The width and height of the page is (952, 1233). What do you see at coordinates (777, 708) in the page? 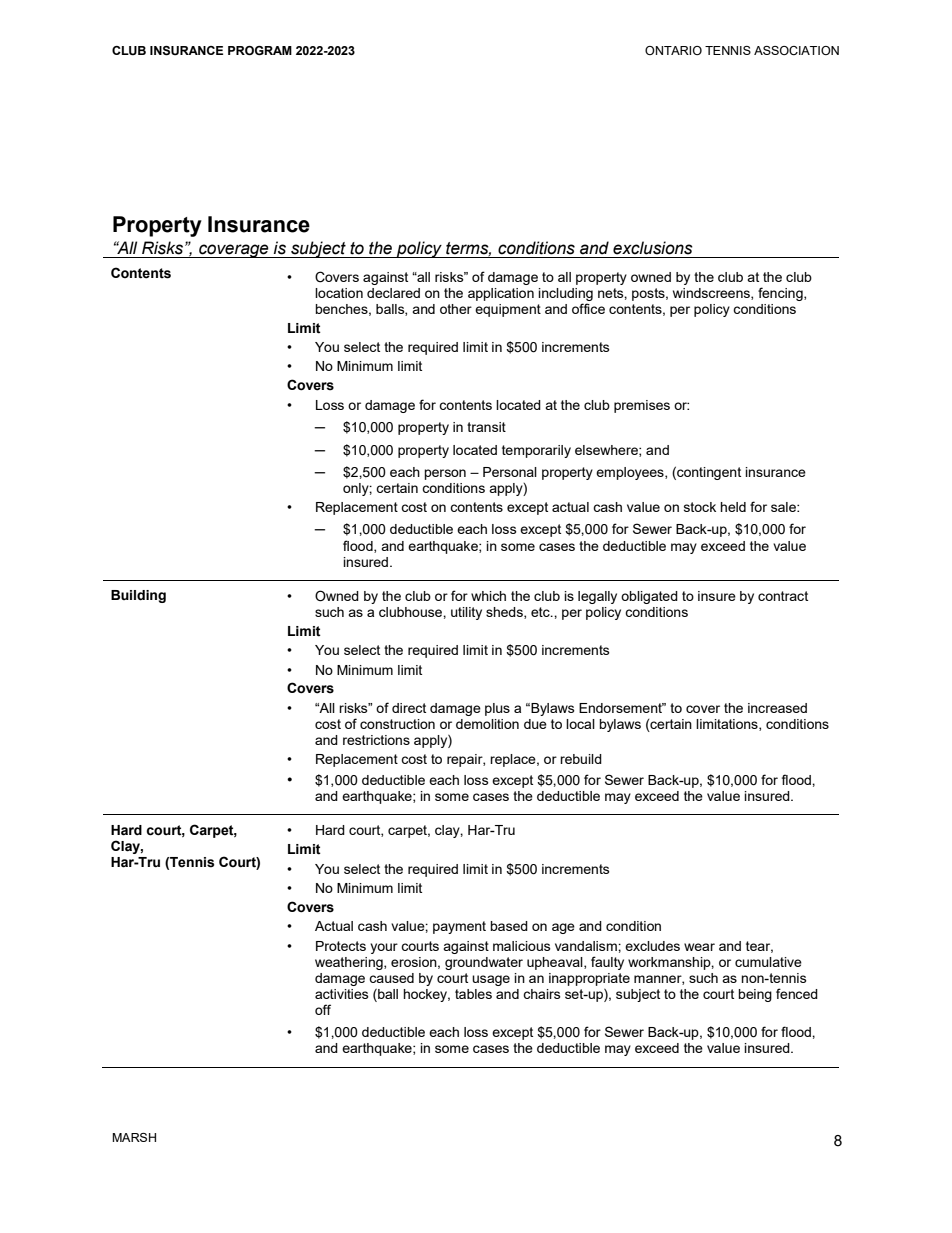
I see `increased` at bounding box center [777, 708].
